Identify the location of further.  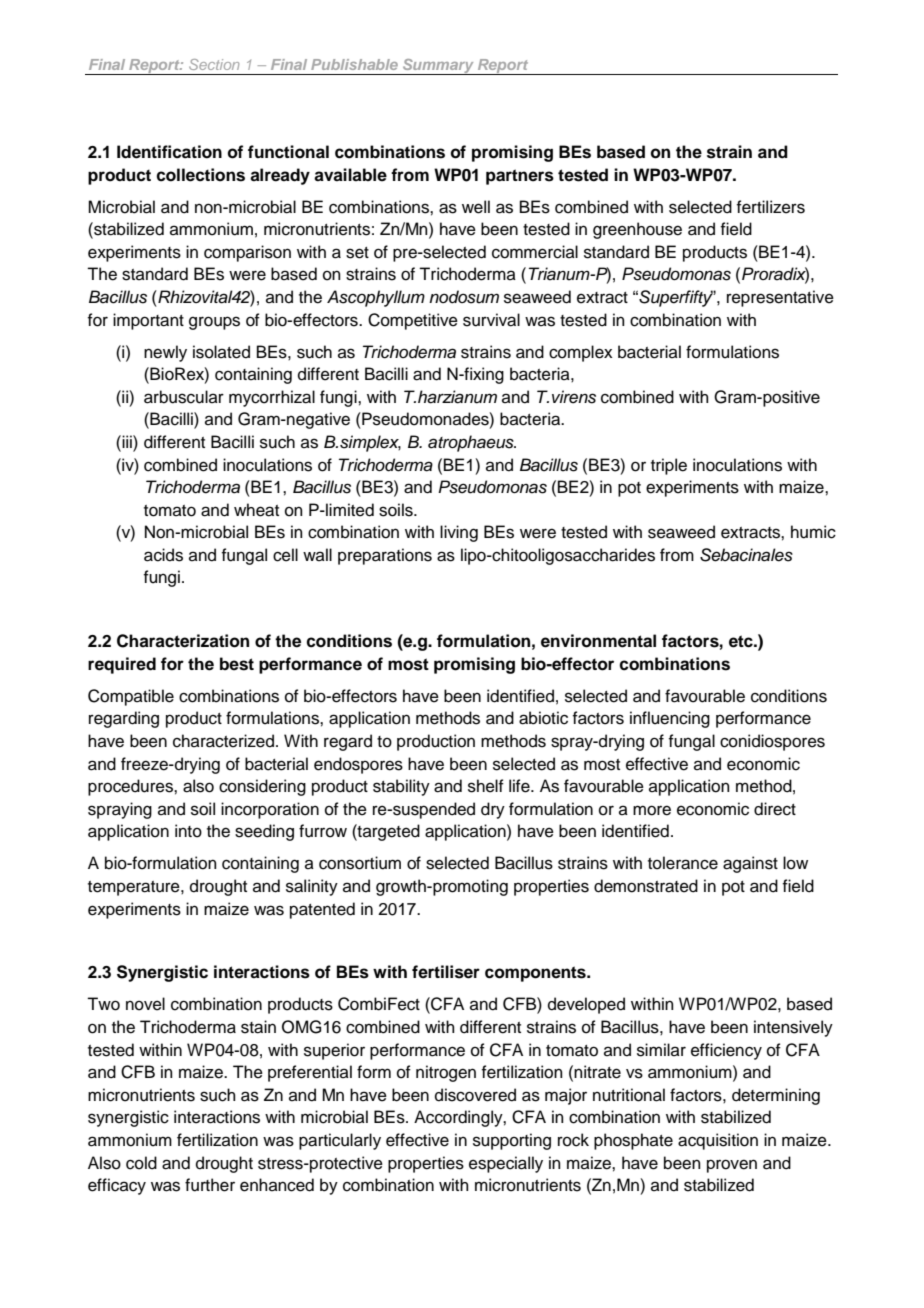
(210, 1185).
